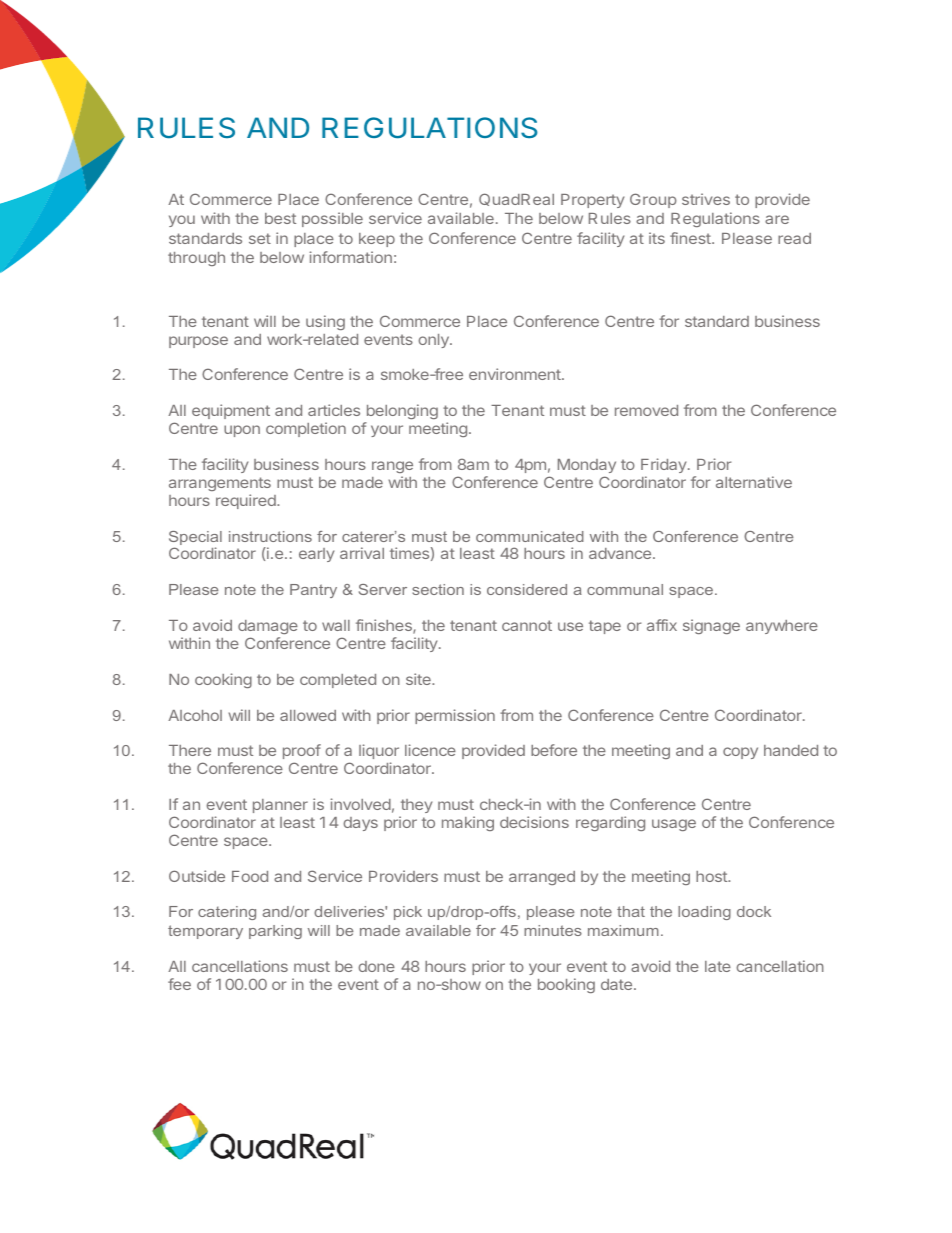  I want to click on parking, so click(275, 932).
